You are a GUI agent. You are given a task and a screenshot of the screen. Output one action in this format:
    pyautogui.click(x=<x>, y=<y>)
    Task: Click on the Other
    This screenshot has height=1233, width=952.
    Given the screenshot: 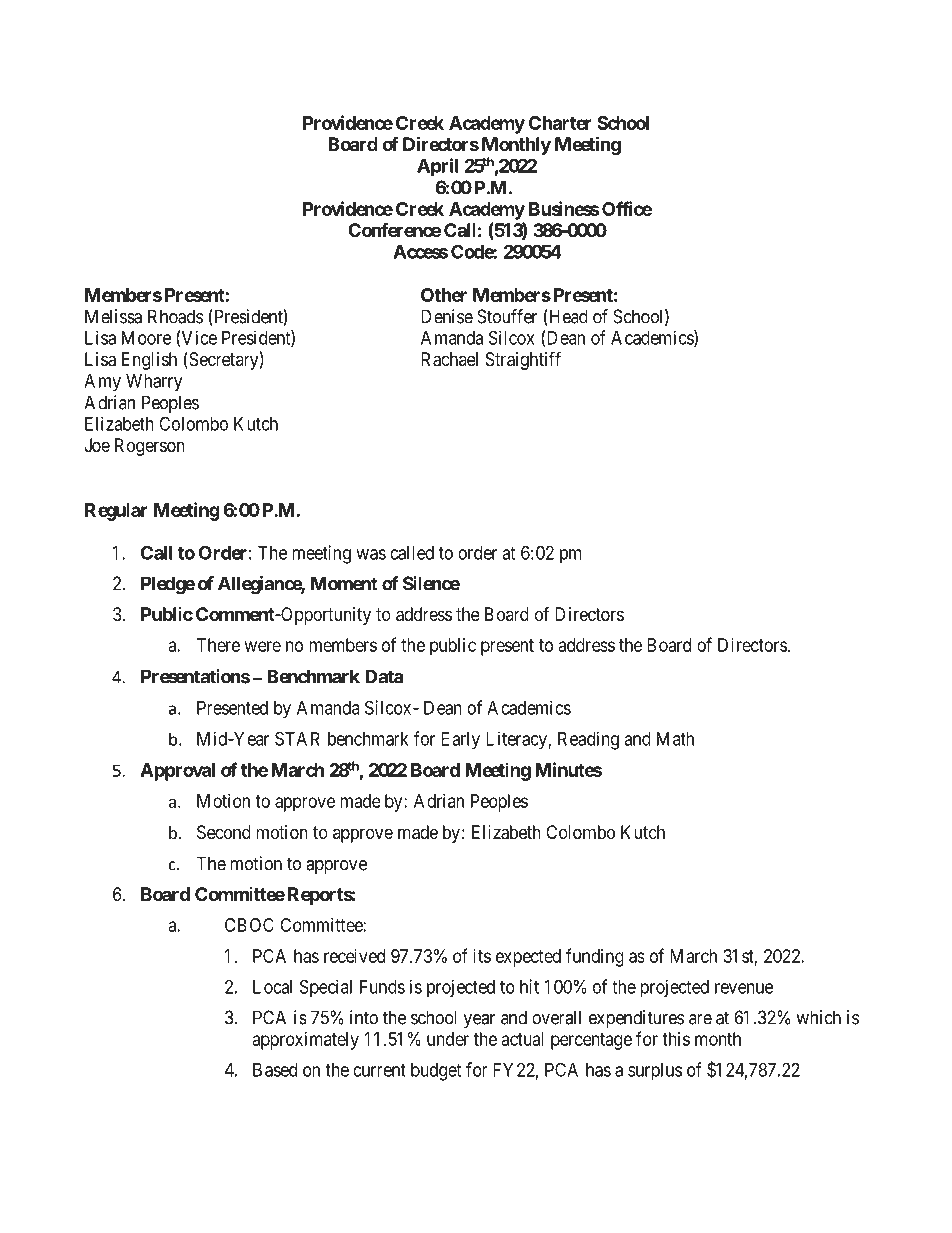 What is the action you would take?
    pyautogui.click(x=444, y=295)
